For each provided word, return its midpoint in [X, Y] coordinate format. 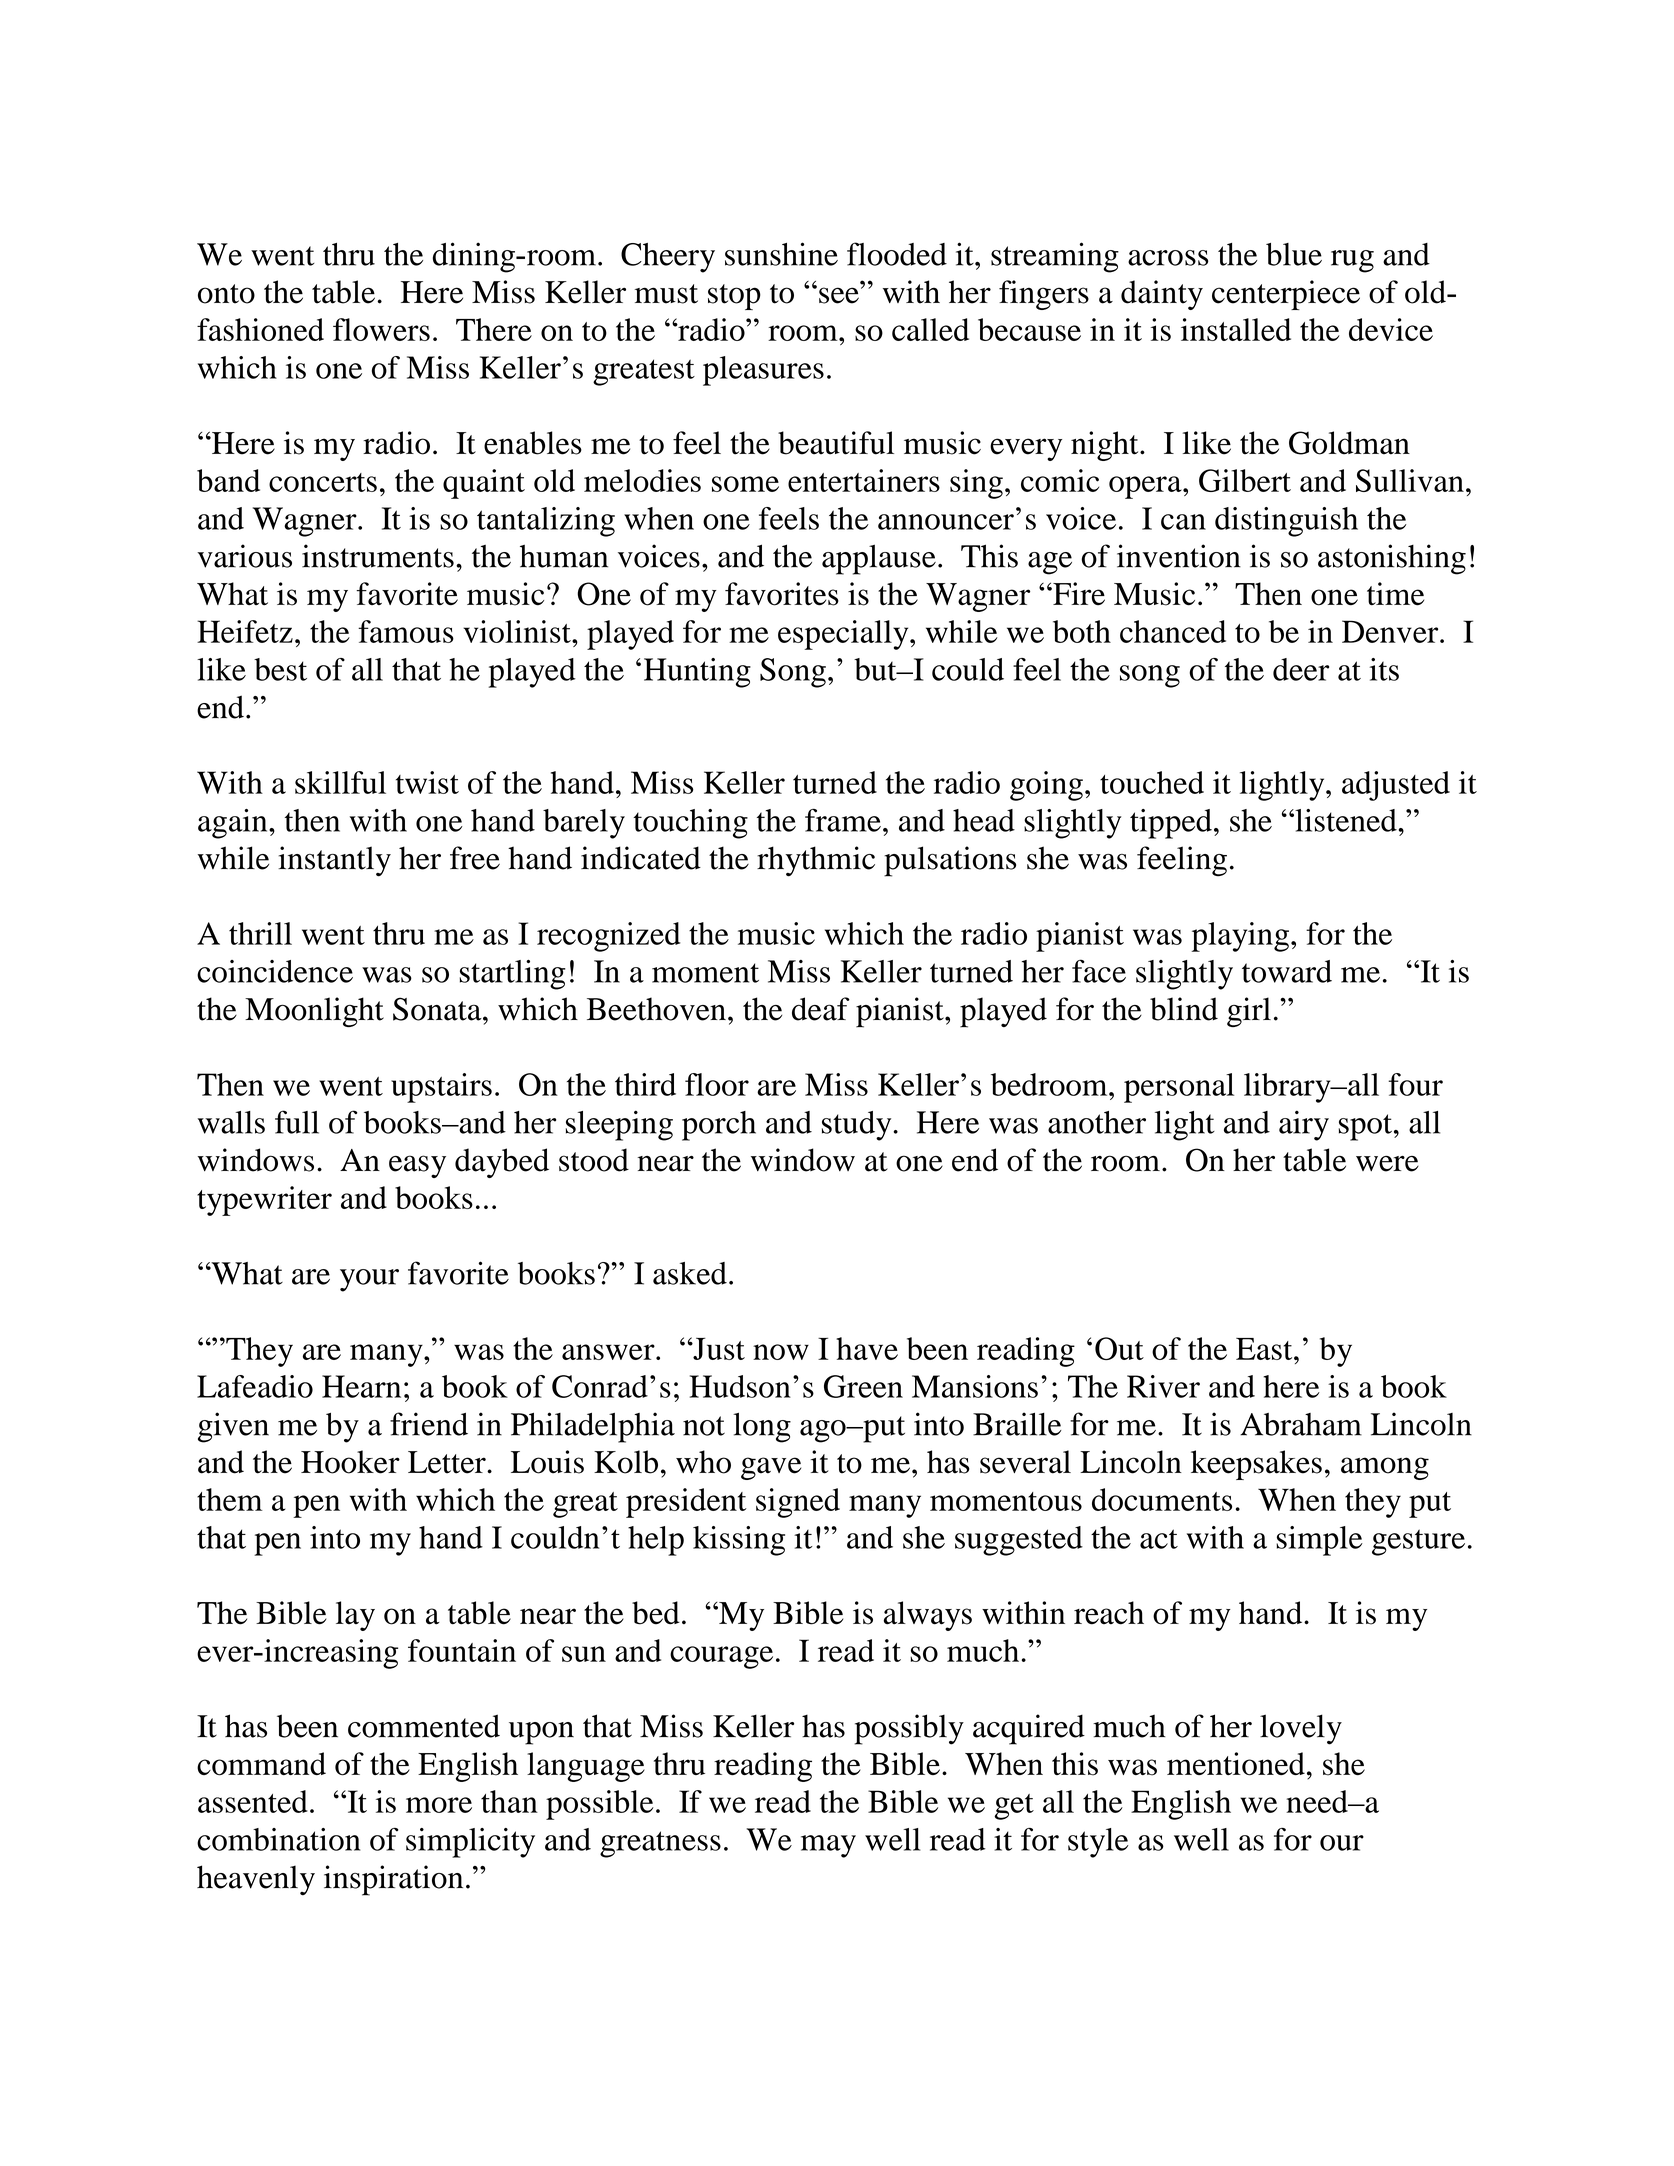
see [839, 295]
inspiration [393, 1880]
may [828, 1846]
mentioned [1236, 1764]
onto [226, 294]
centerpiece [1286, 295]
